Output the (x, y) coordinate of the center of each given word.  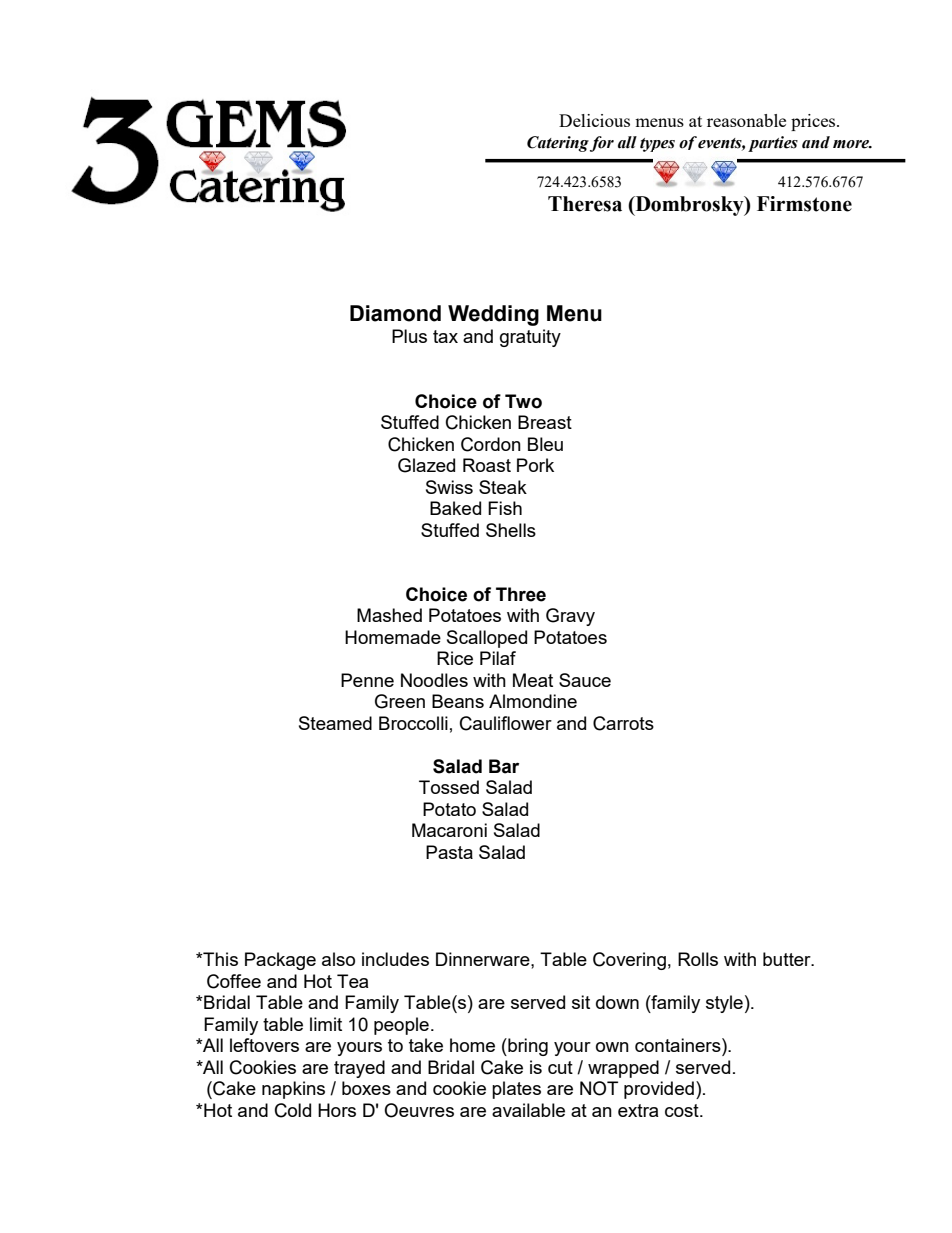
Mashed (389, 615)
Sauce (585, 680)
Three (521, 594)
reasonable (746, 120)
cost (683, 1110)
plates (516, 1090)
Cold (293, 1110)
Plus (409, 336)
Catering (558, 144)
